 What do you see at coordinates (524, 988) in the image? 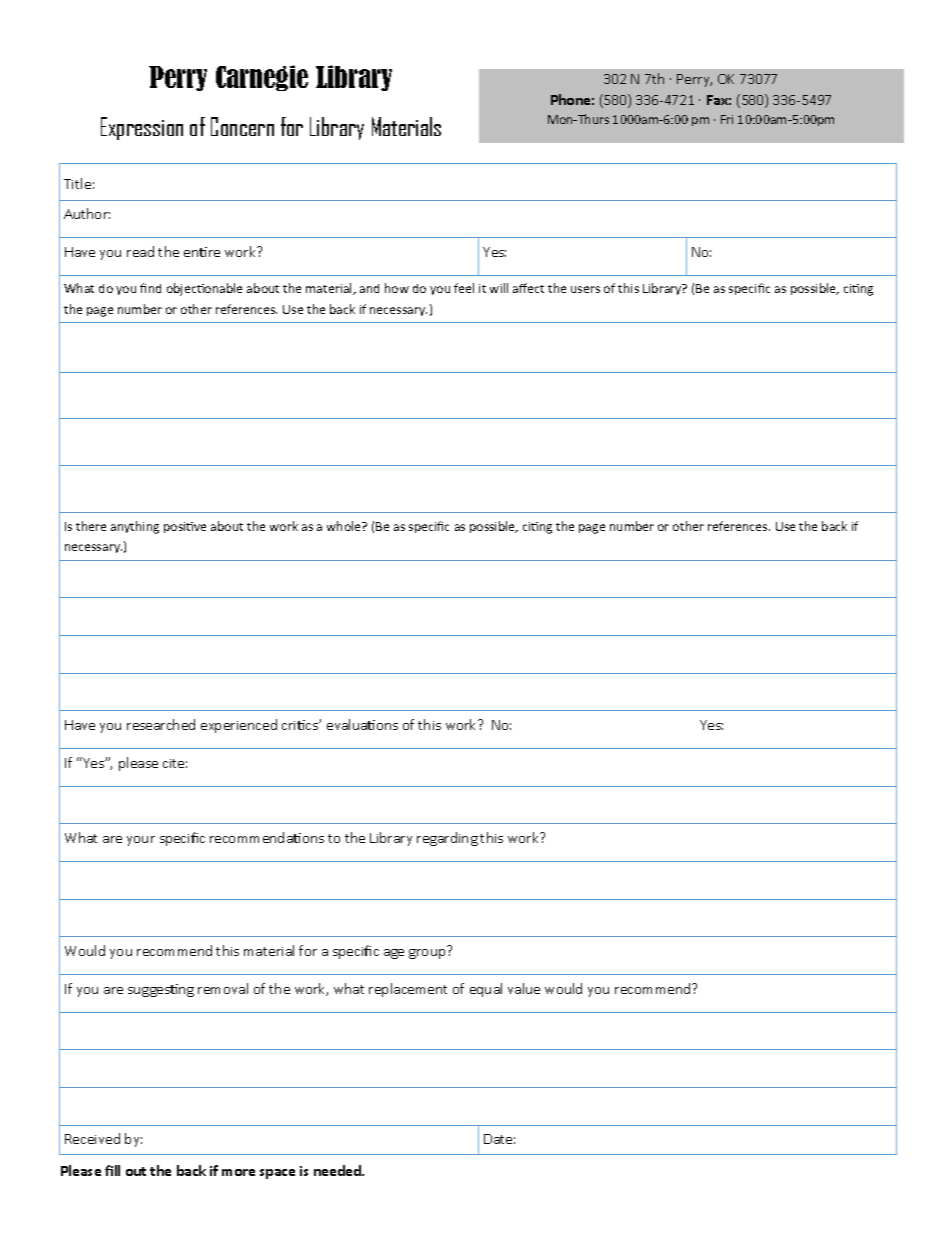
I see `value` at bounding box center [524, 988].
